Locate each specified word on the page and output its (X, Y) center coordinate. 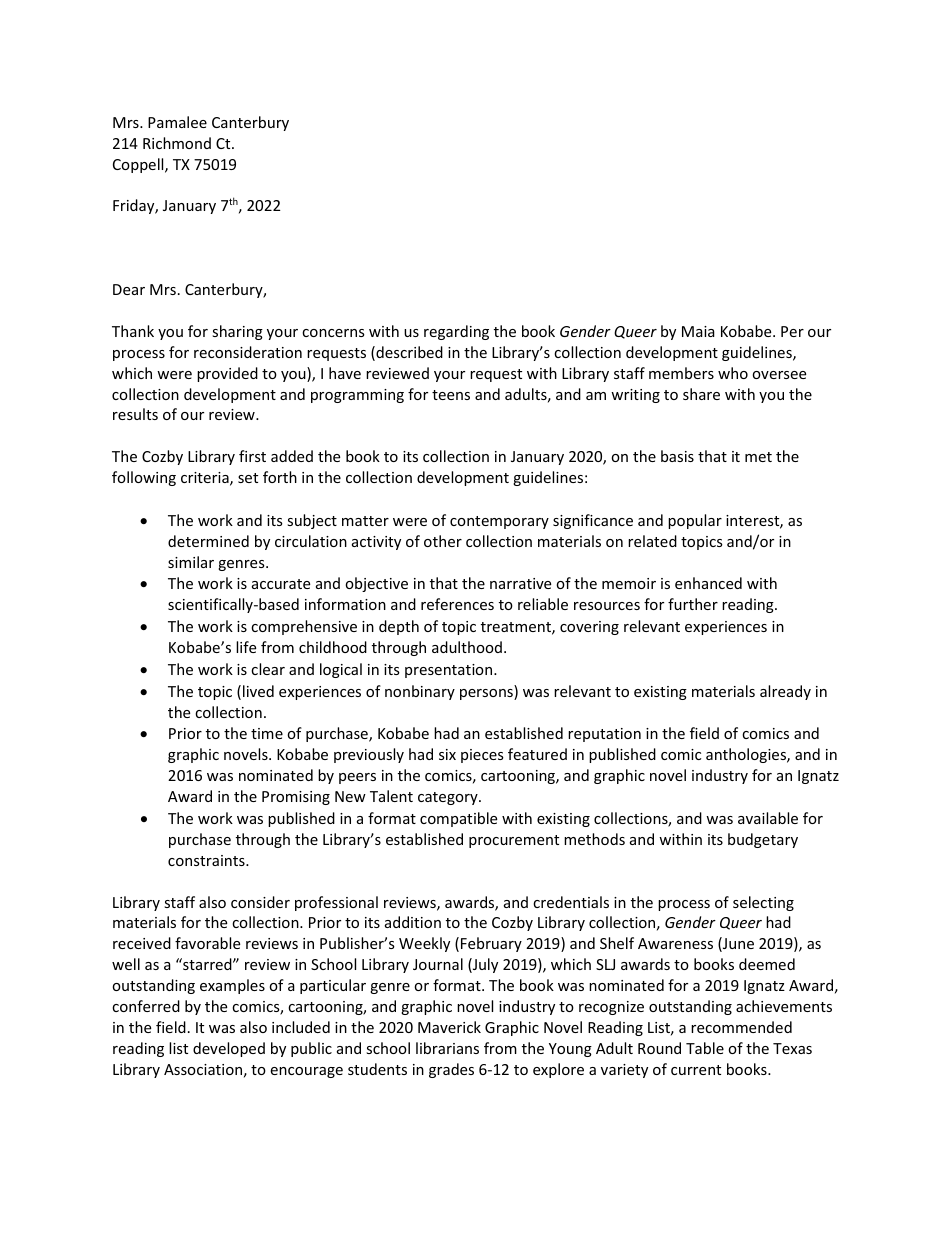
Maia (698, 331)
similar (191, 562)
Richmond (177, 143)
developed (229, 1049)
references (457, 604)
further (693, 604)
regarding (456, 332)
